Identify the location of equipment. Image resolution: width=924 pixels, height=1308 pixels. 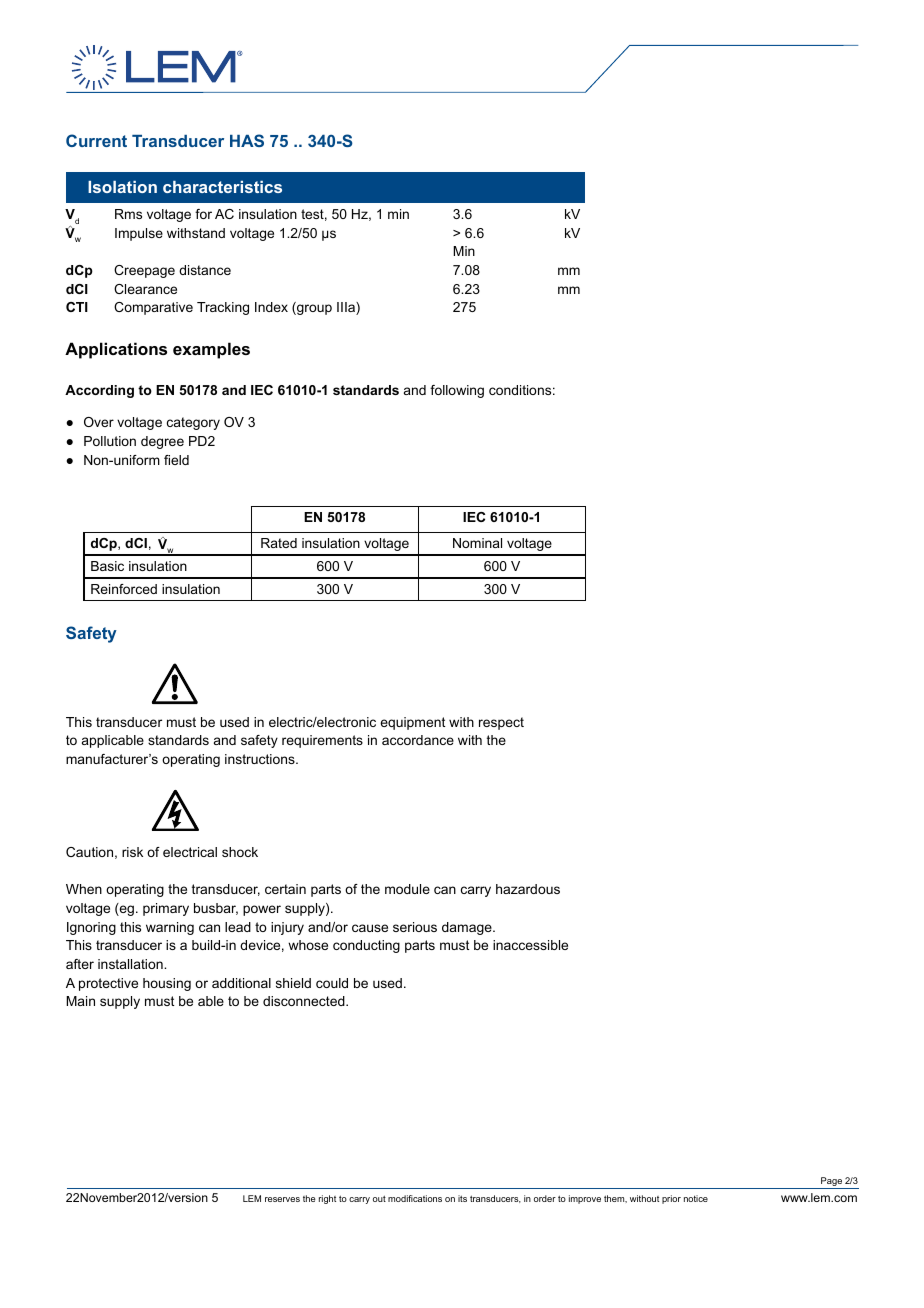
(413, 723).
